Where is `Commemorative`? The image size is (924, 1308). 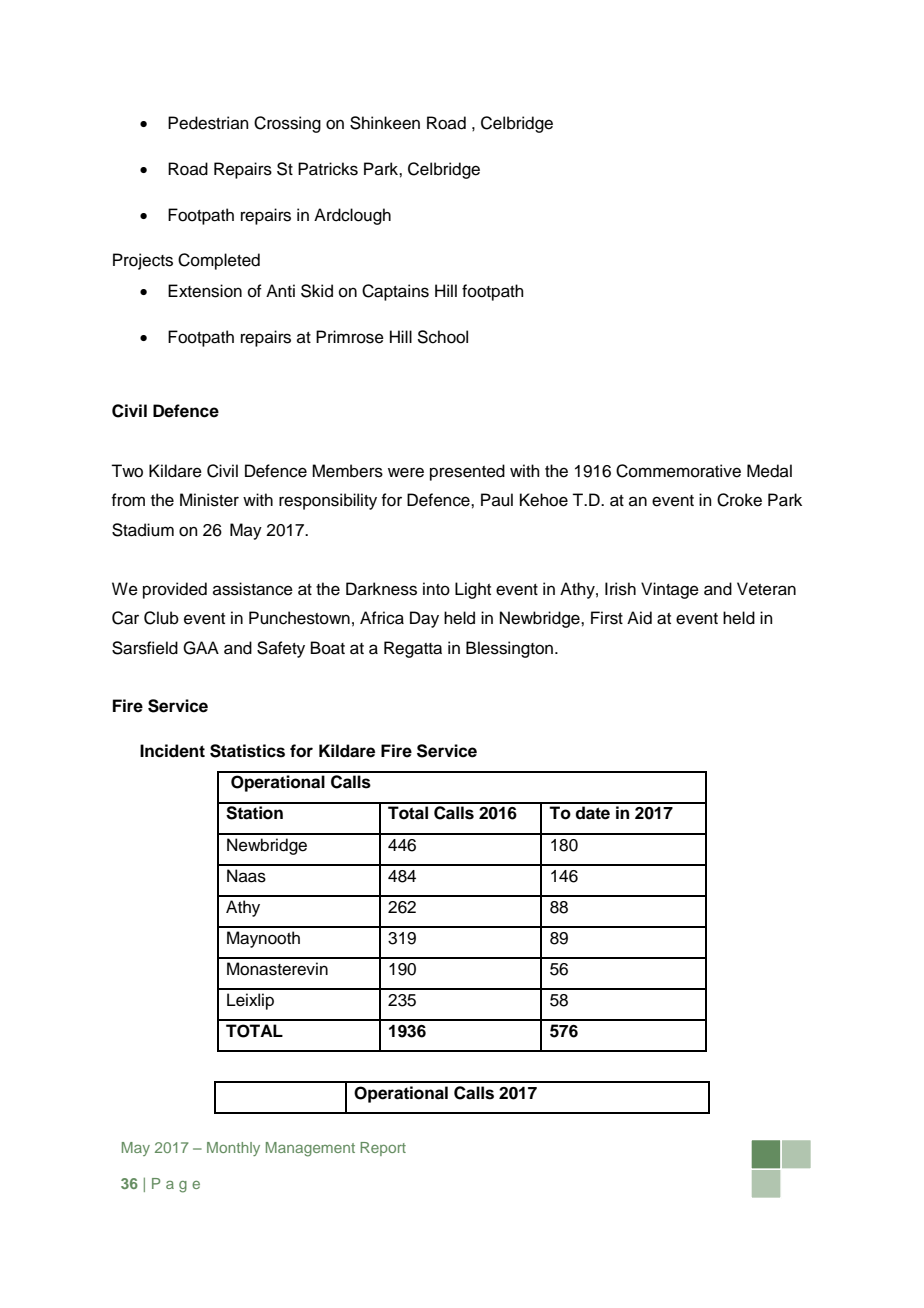 Commemorative is located at coordinates (678, 471).
